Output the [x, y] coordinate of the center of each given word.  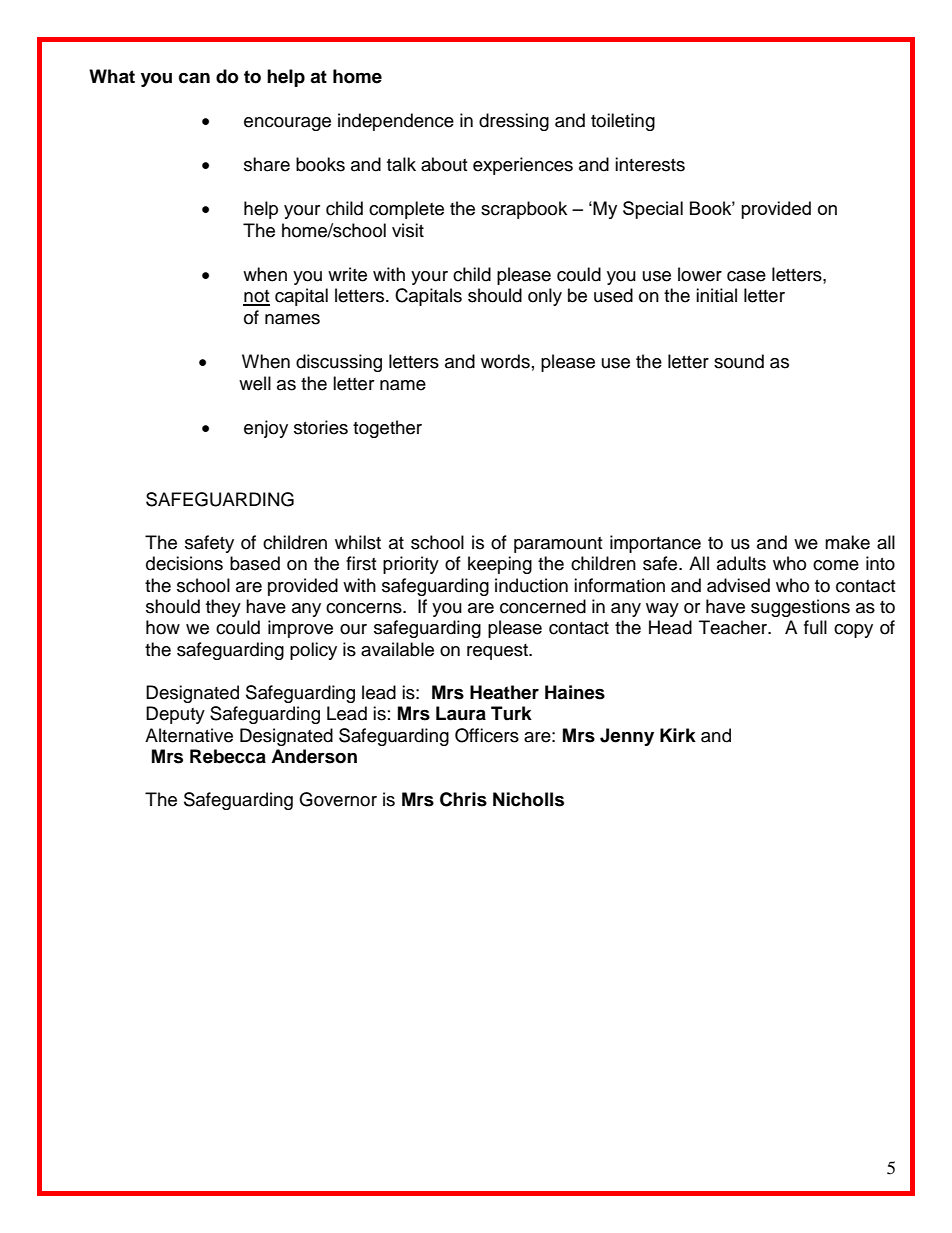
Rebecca [228, 756]
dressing [514, 122]
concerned [543, 606]
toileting [623, 122]
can [194, 78]
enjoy [266, 429]
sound [739, 361]
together [387, 429]
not [256, 297]
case [746, 276]
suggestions [800, 608]
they [223, 608]
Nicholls [528, 799]
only [545, 297]
